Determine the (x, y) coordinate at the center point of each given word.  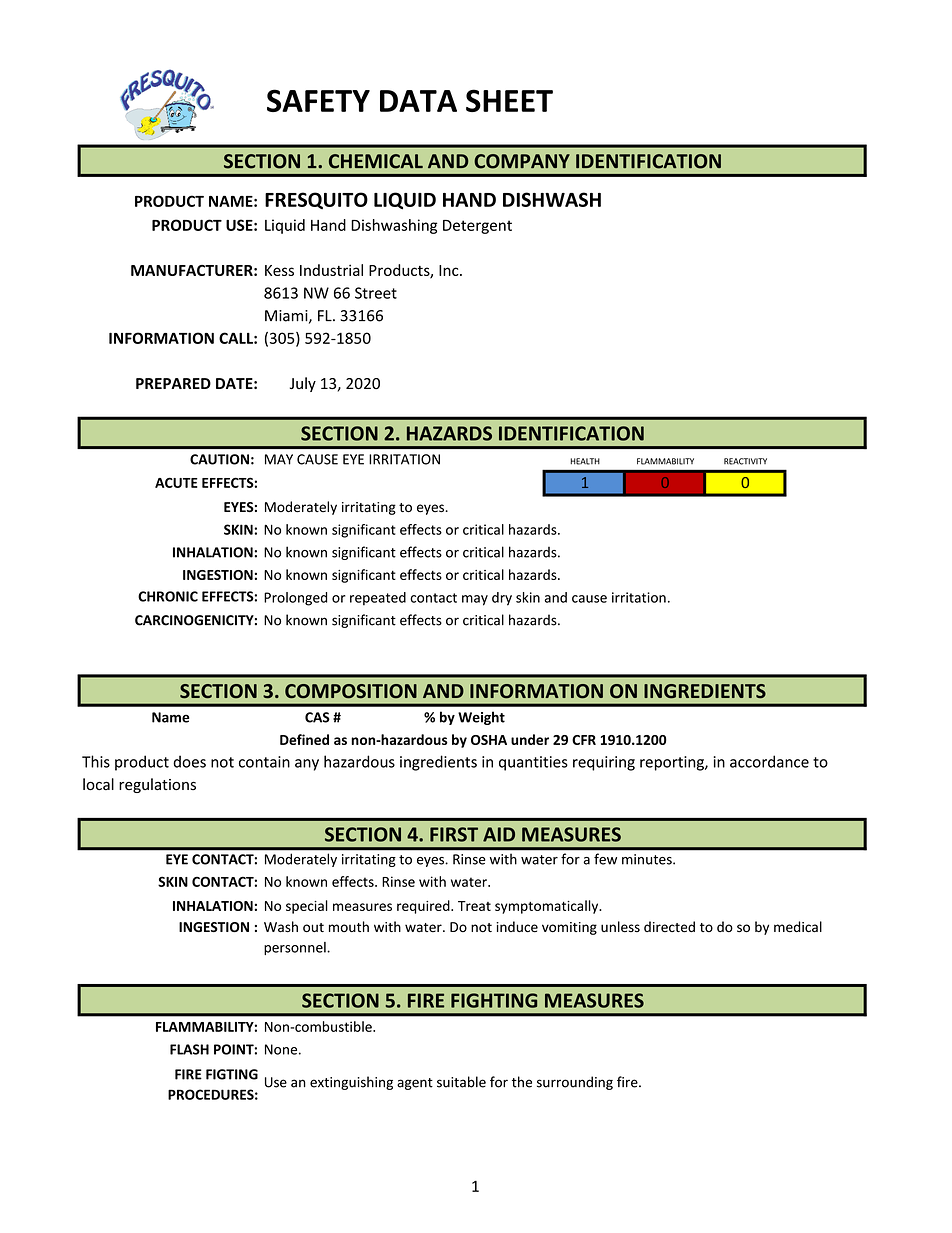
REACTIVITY (745, 461)
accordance (769, 761)
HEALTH (585, 461)
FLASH (189, 1049)
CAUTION (219, 459)
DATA (418, 101)
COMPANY (522, 161)
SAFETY (318, 100)
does (189, 761)
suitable (461, 1082)
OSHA (489, 740)
